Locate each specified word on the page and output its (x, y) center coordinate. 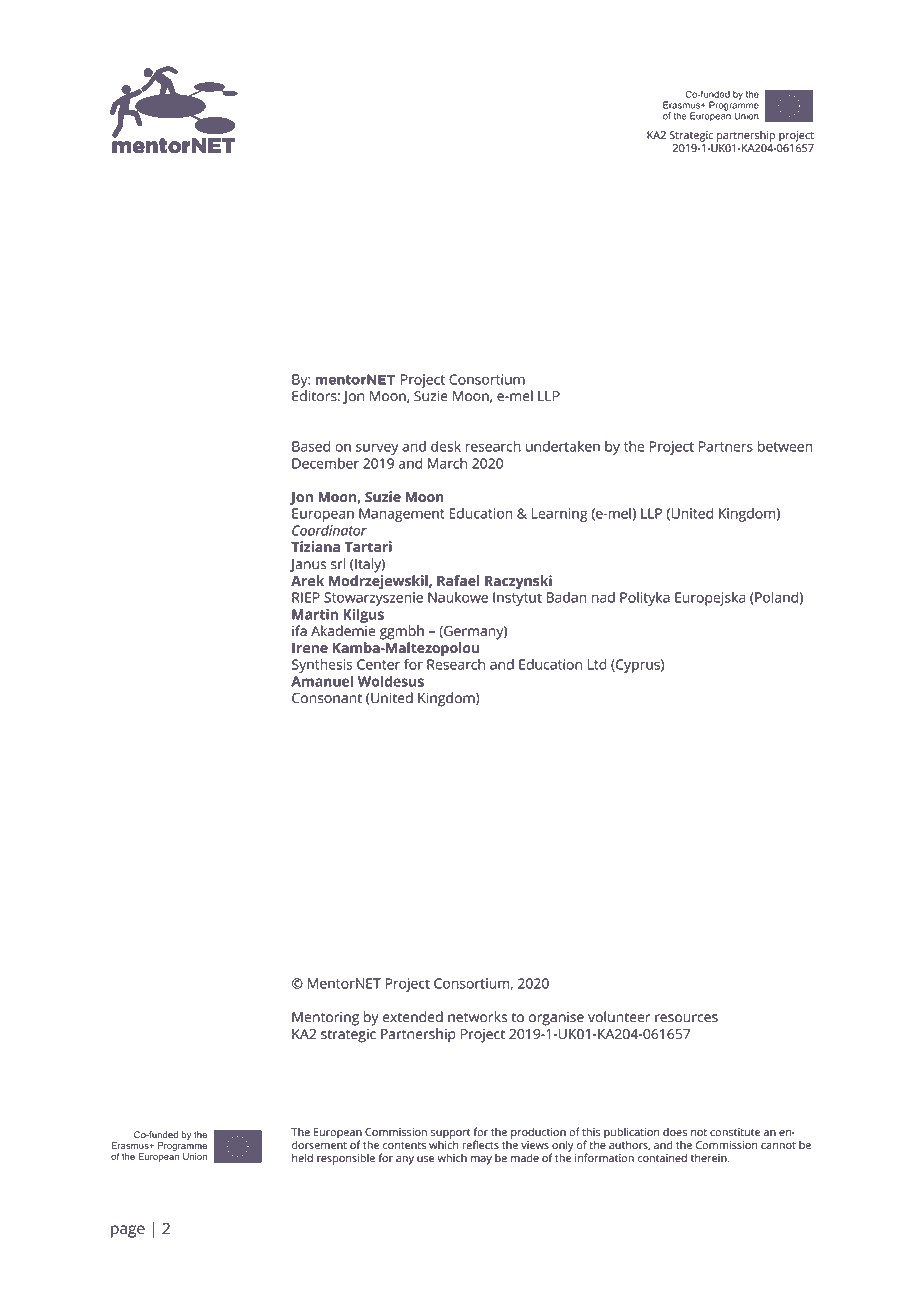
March (447, 463)
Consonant (327, 698)
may (481, 1160)
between (785, 446)
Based (311, 446)
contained (662, 1158)
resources (686, 1018)
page (128, 1231)
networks (477, 1017)
